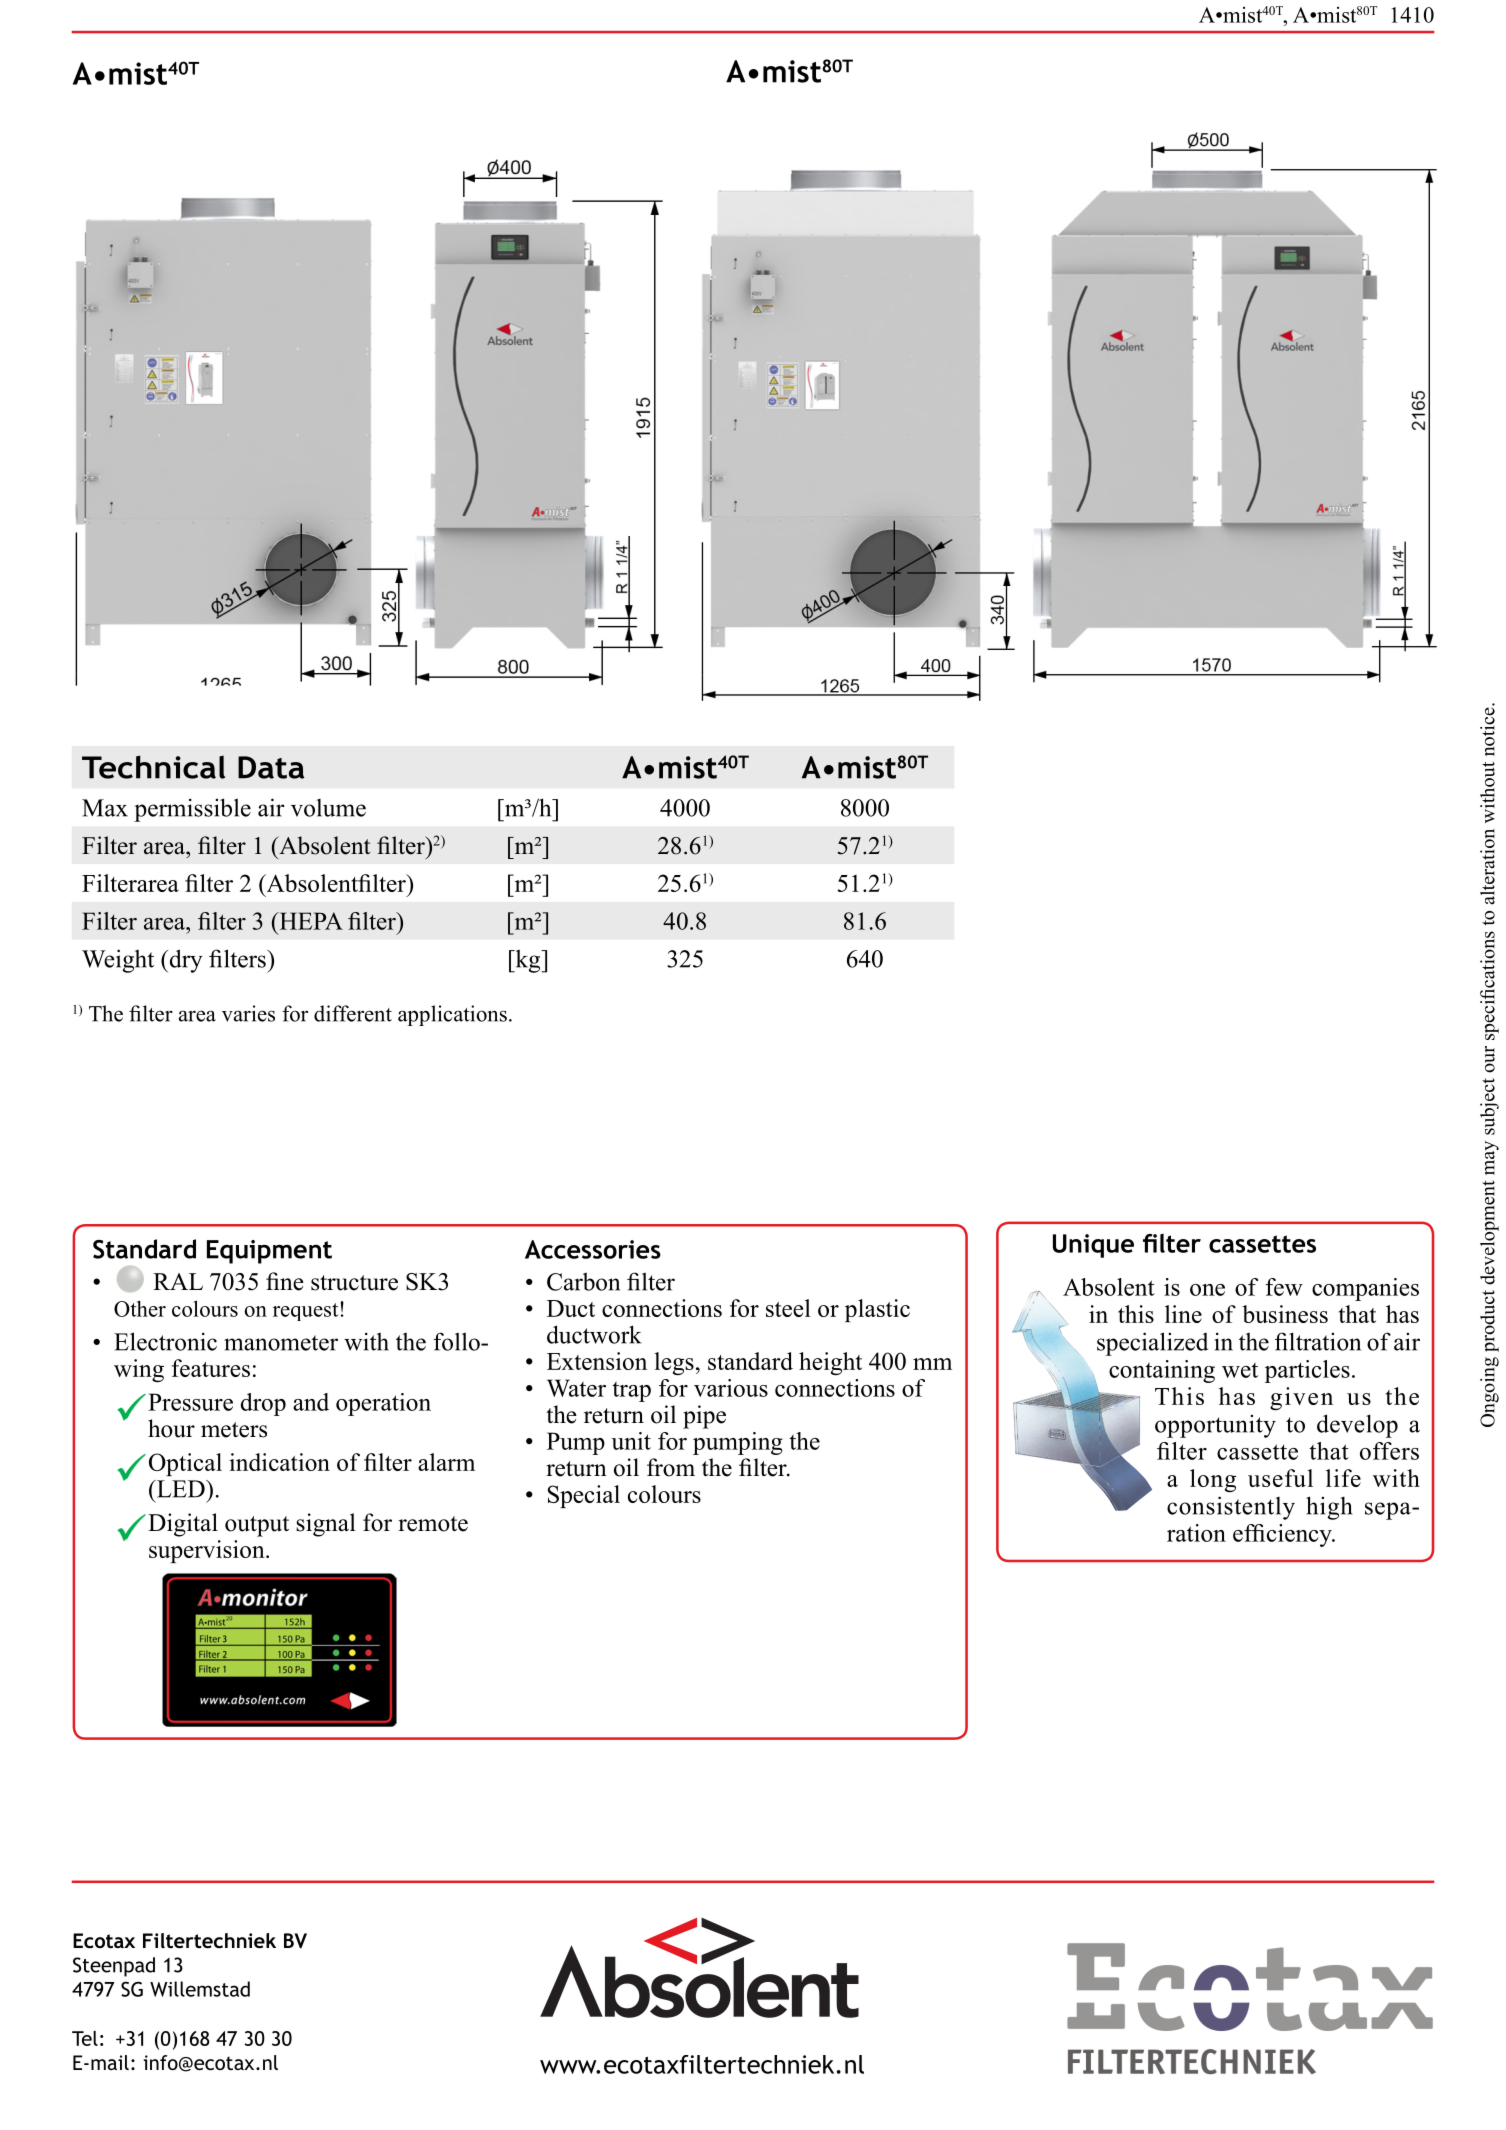  Describe the element at coordinates (208, 1551) in the document. I see `supervision` at that location.
